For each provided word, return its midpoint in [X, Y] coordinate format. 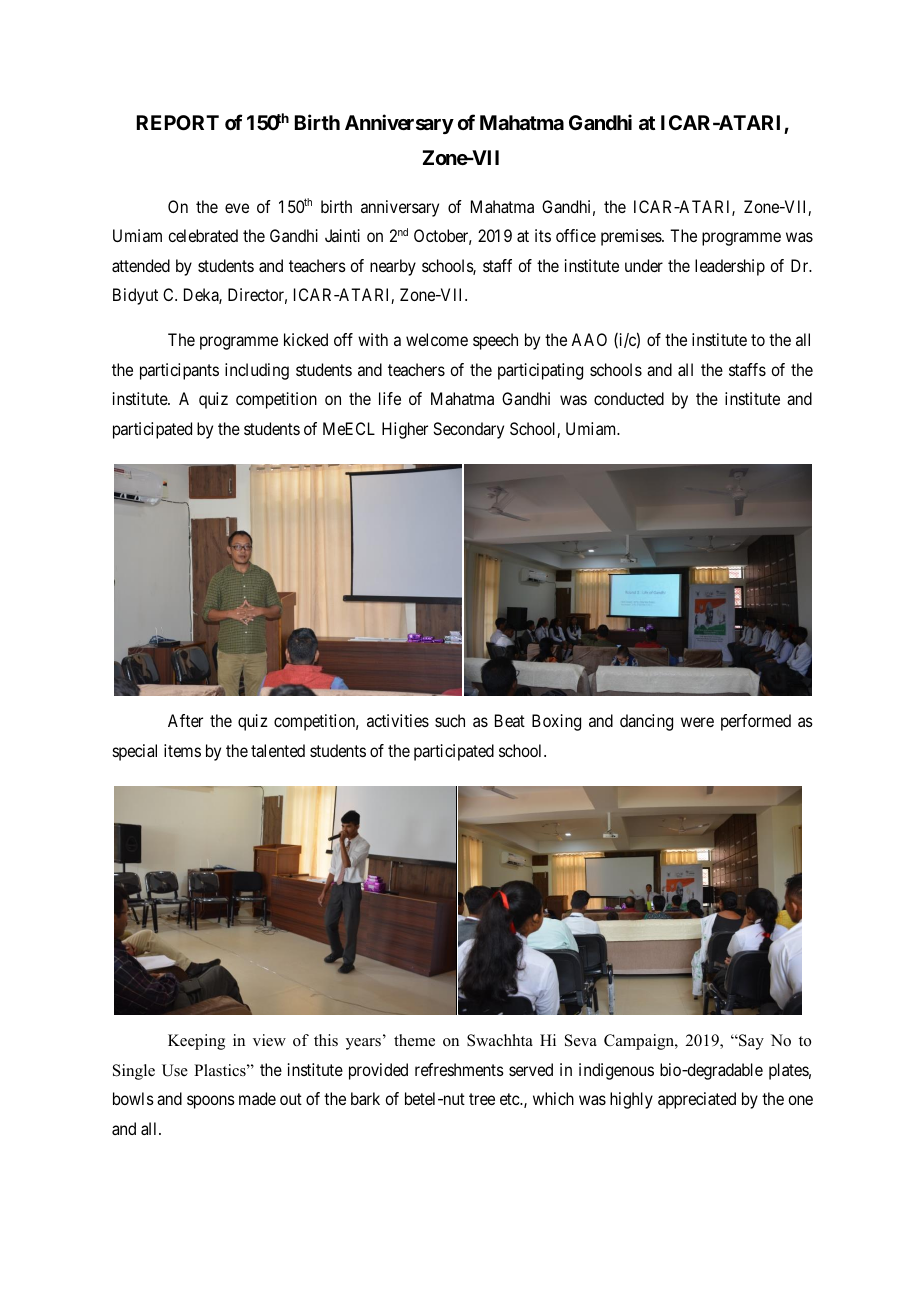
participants [179, 371]
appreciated [697, 1100]
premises [632, 237]
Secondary [468, 430]
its [543, 235]
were [697, 722]
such [450, 720]
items [182, 750]
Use [175, 1070]
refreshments [459, 1069]
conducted [629, 398]
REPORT [178, 122]
